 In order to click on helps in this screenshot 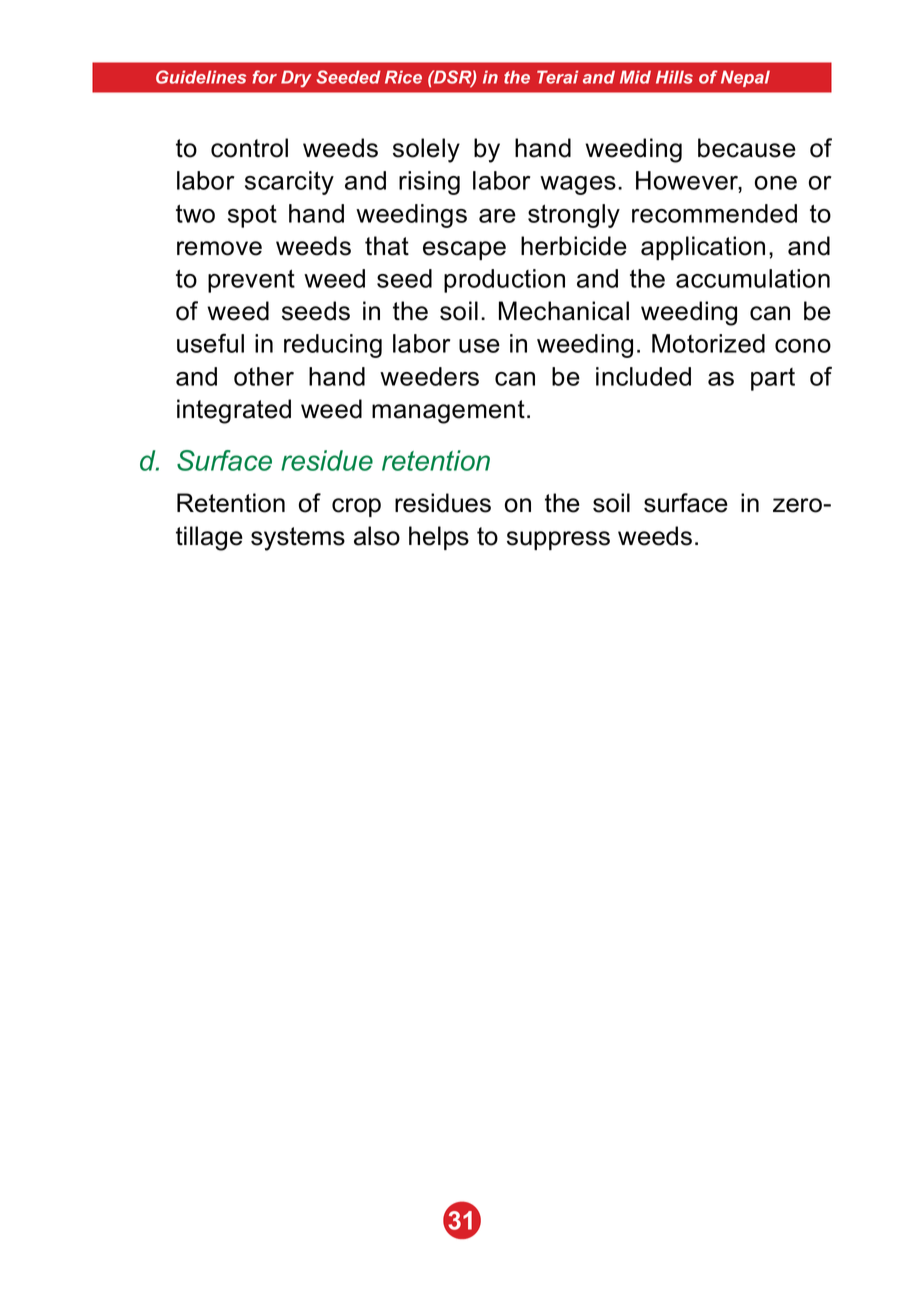, I will do `click(439, 538)`.
